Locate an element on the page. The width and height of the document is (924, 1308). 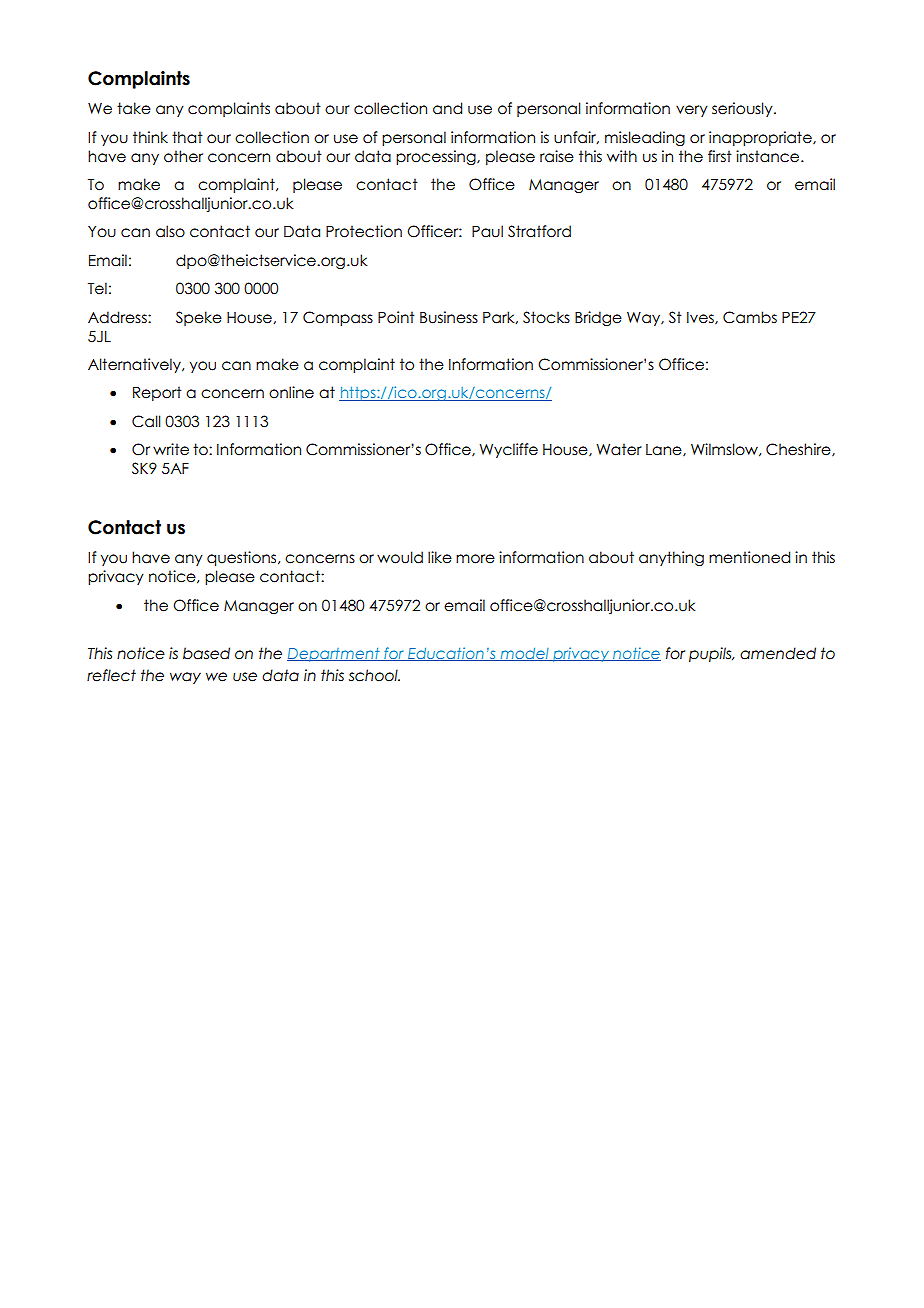
amended is located at coordinates (778, 653).
